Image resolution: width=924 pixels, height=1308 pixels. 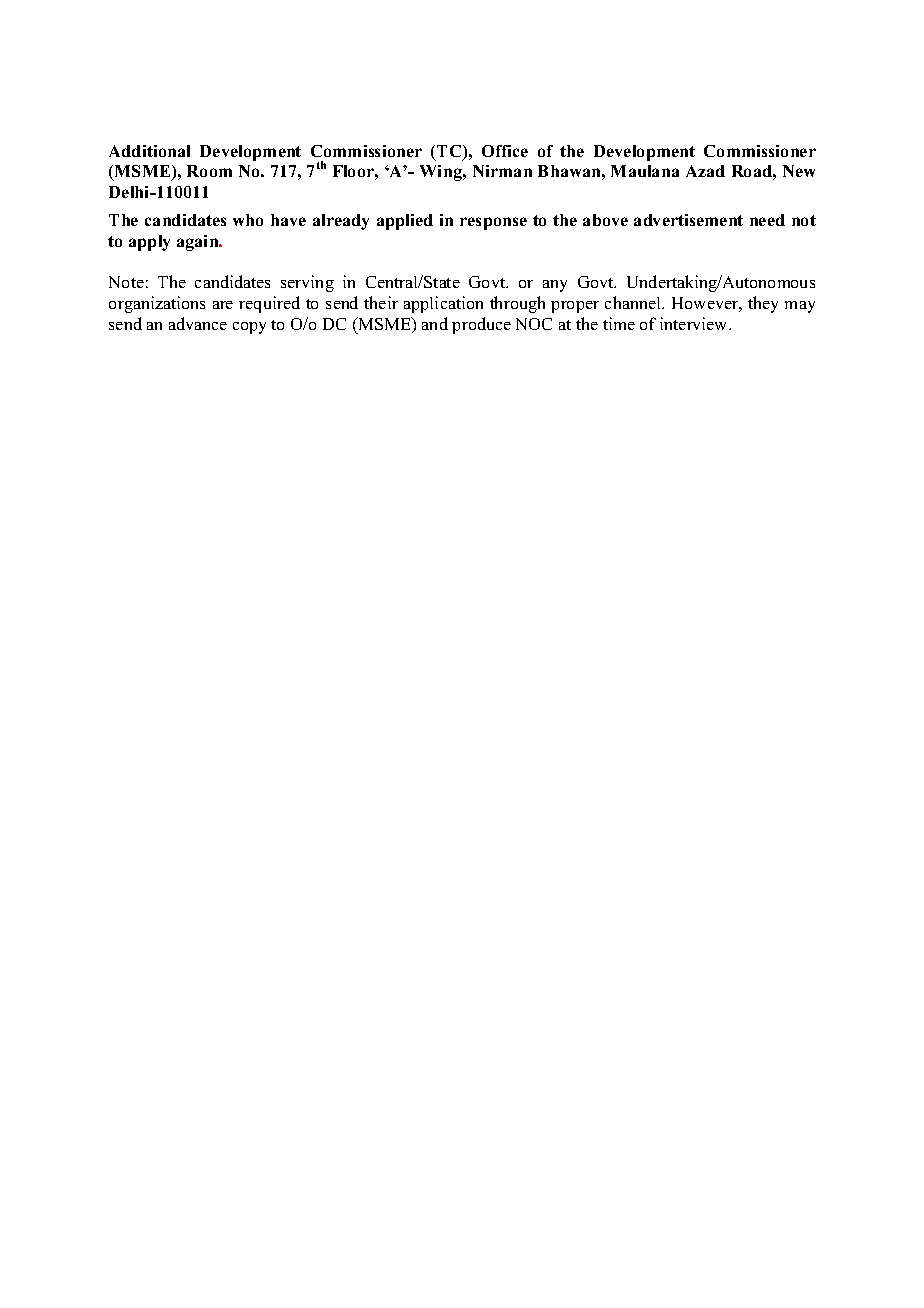 What do you see at coordinates (695, 323) in the page?
I see `interview` at bounding box center [695, 323].
